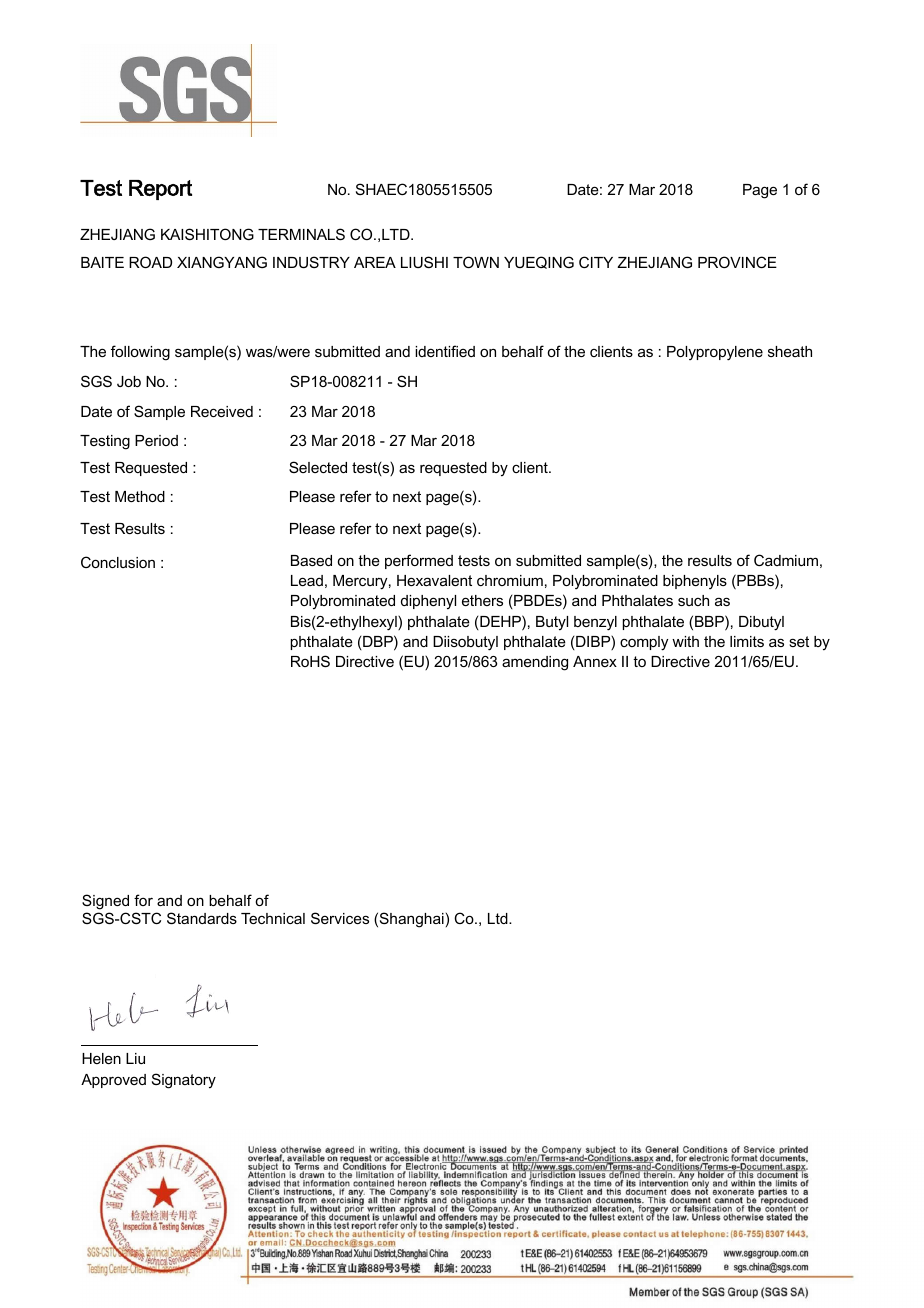 This screenshot has height=1308, width=924. I want to click on biphenyls, so click(695, 582).
